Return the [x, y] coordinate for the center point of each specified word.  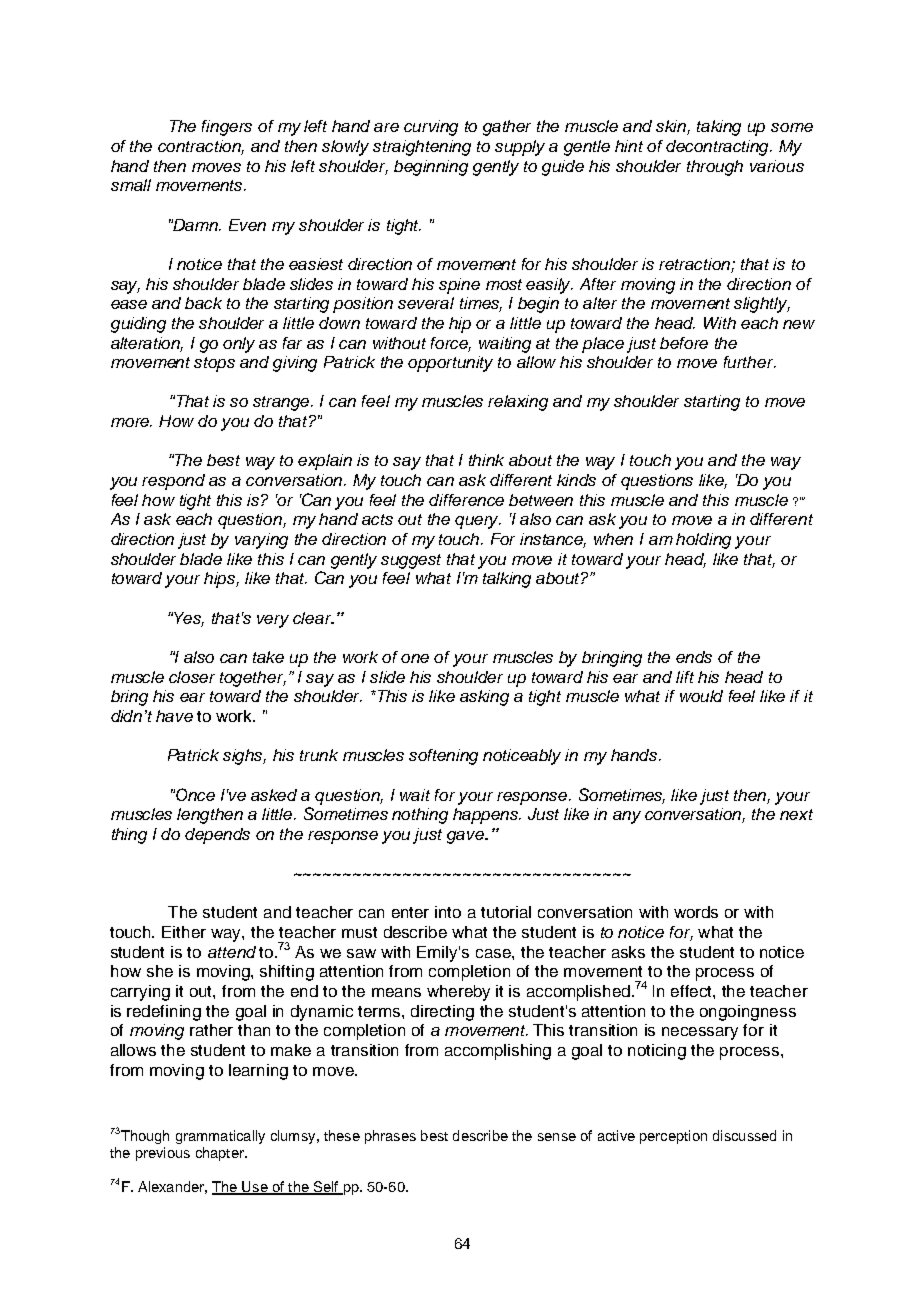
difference [466, 500]
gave [467, 837]
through [715, 168]
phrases [390, 1137]
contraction [201, 147]
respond [173, 482]
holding [703, 541]
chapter [221, 1154]
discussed [744, 1135]
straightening [422, 148]
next [796, 814]
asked [274, 795]
